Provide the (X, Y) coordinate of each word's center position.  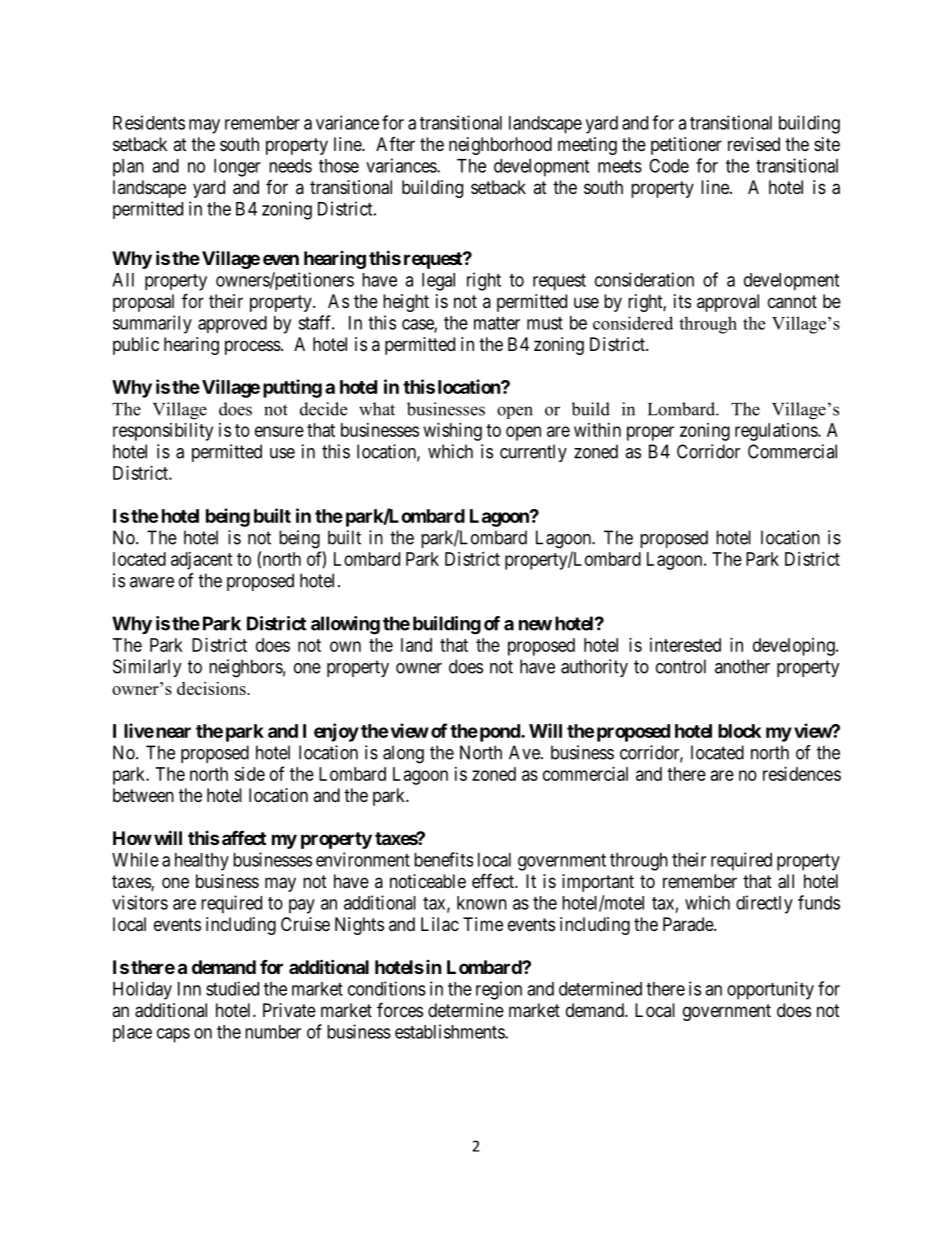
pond (499, 733)
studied (232, 988)
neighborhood (500, 146)
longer (237, 168)
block (739, 731)
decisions (212, 688)
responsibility (163, 432)
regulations (777, 432)
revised (754, 144)
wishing (453, 432)
